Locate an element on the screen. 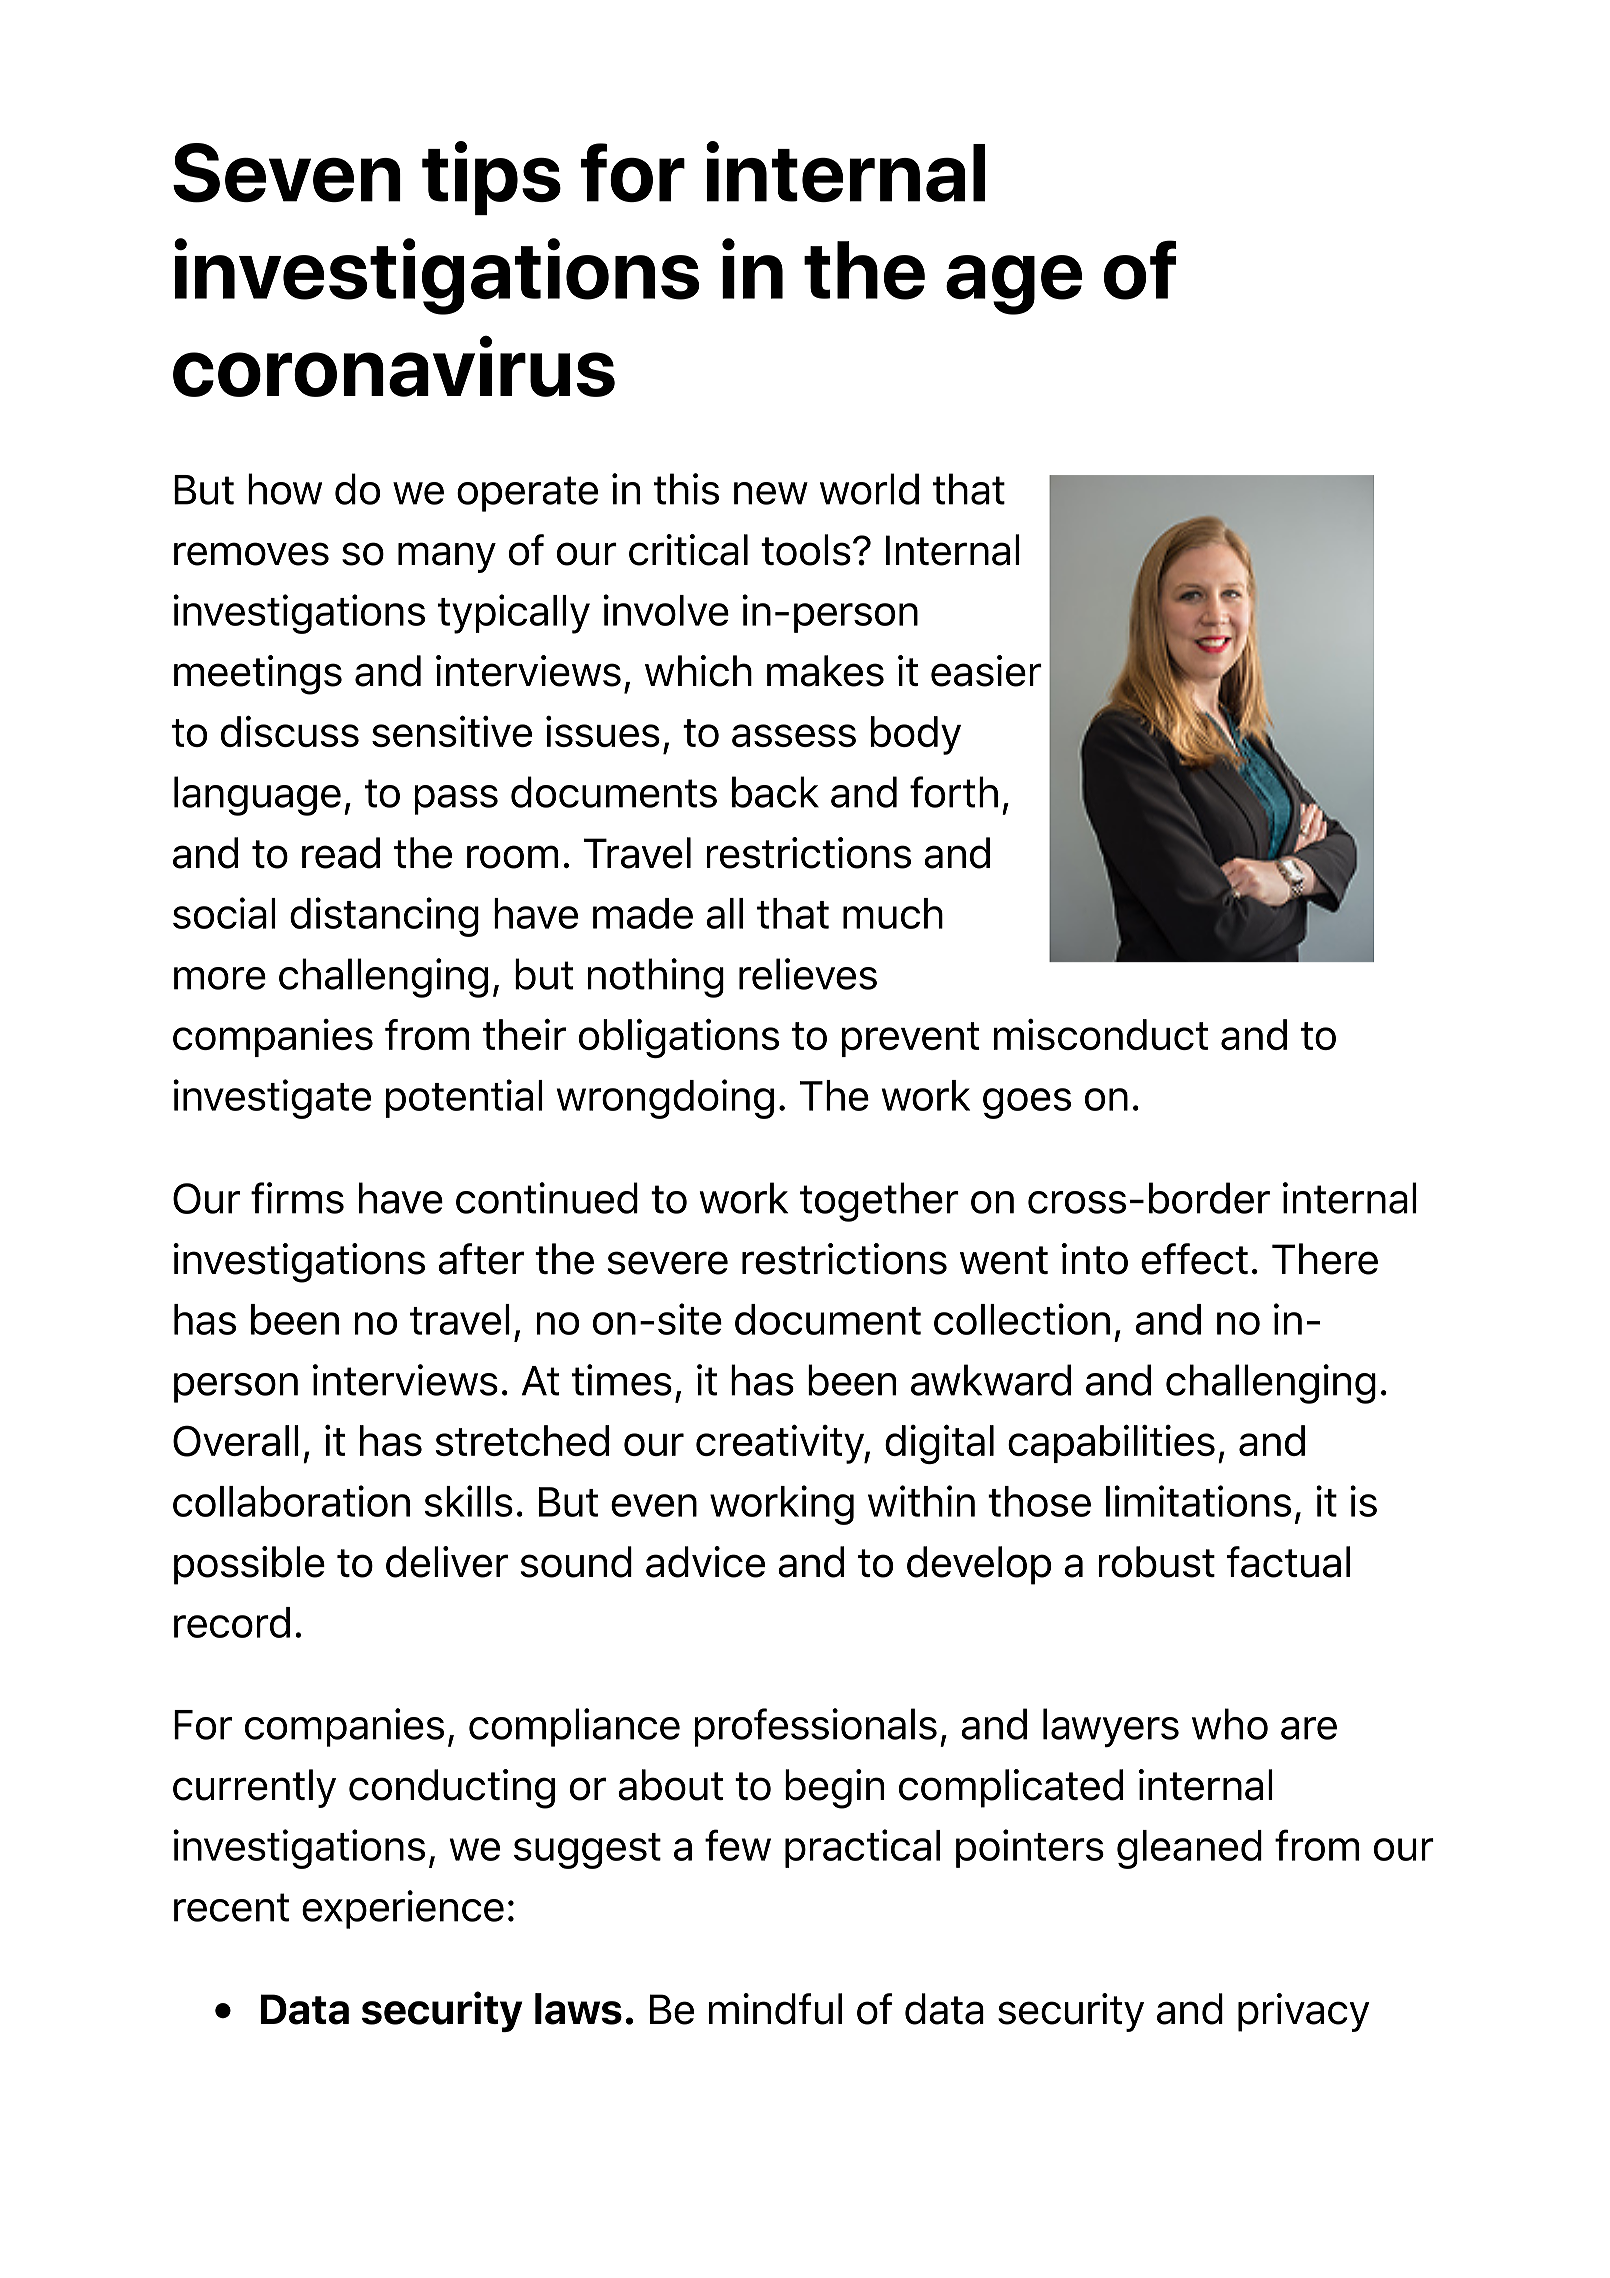  times is located at coordinates (622, 1380).
